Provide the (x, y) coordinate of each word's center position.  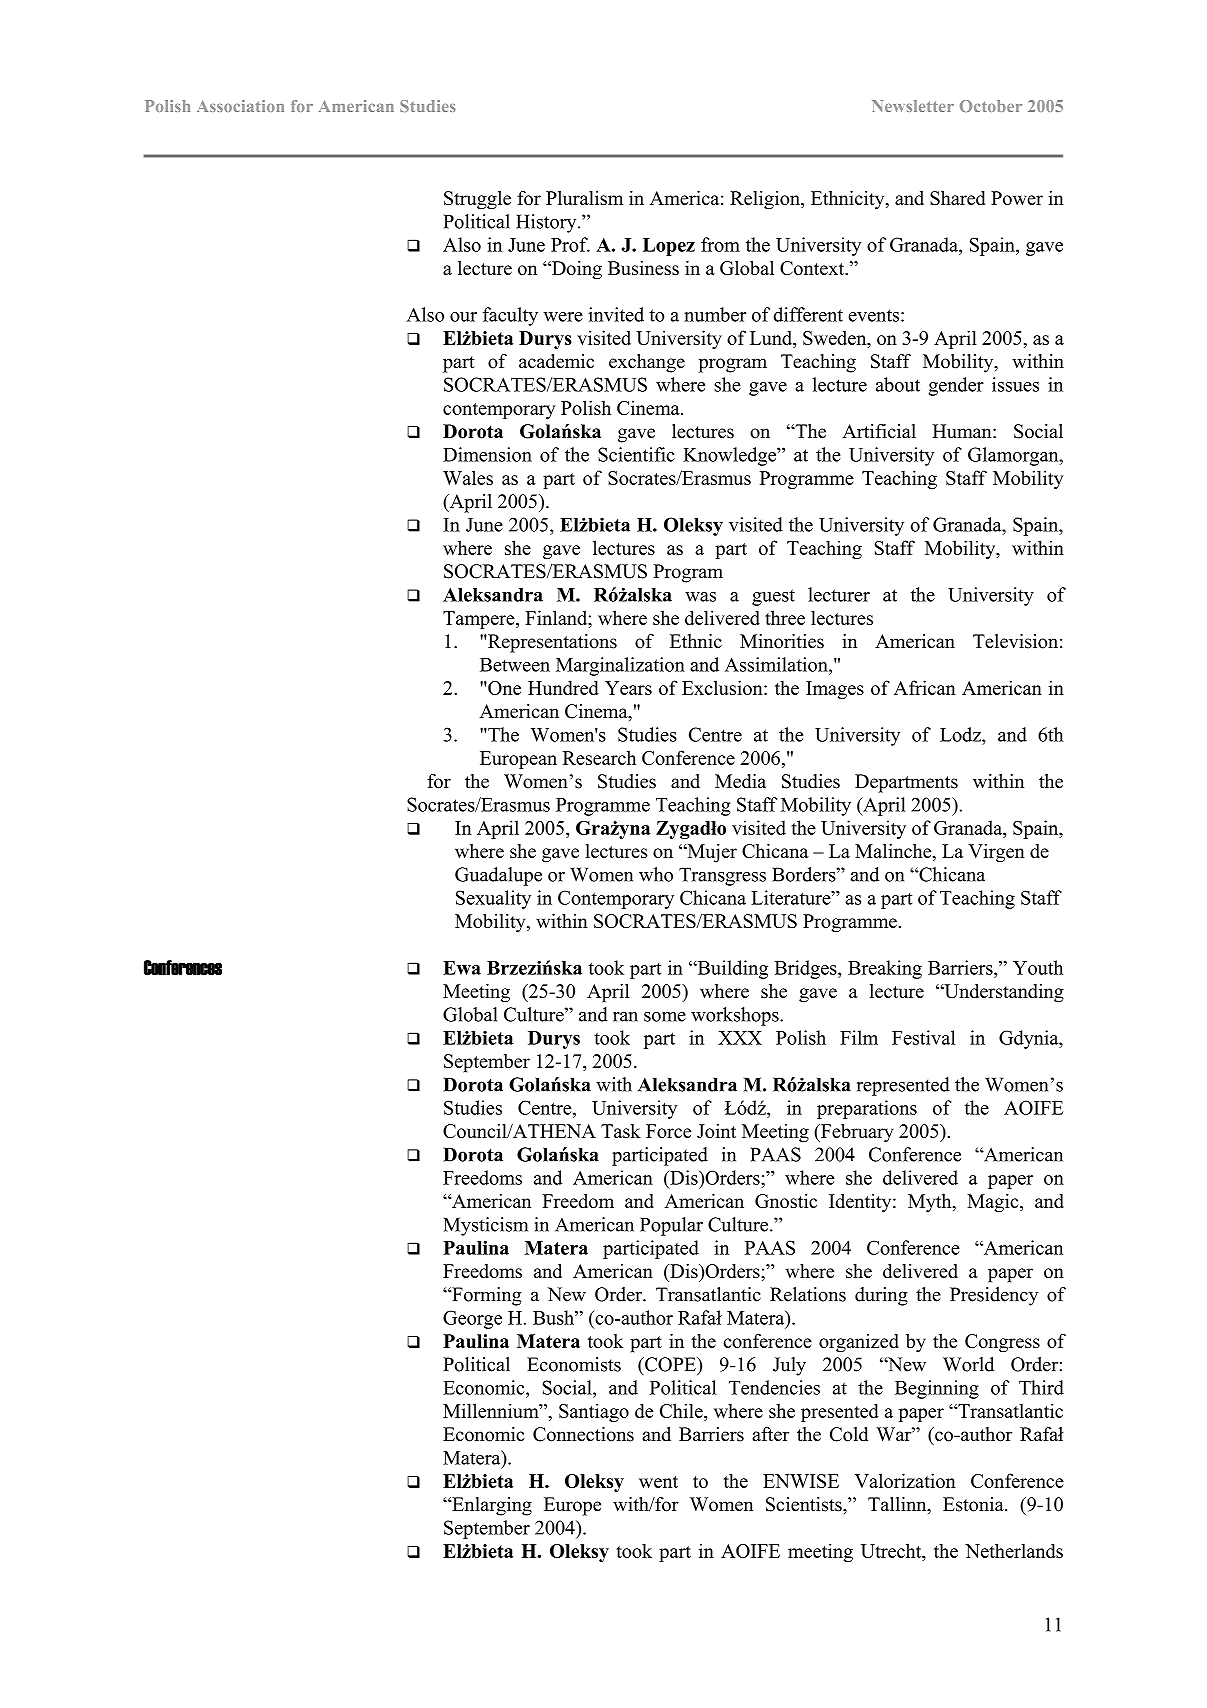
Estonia (974, 1504)
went (658, 1482)
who (656, 874)
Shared (957, 198)
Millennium (492, 1410)
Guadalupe (498, 876)
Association (240, 106)
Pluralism (584, 198)
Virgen (996, 853)
